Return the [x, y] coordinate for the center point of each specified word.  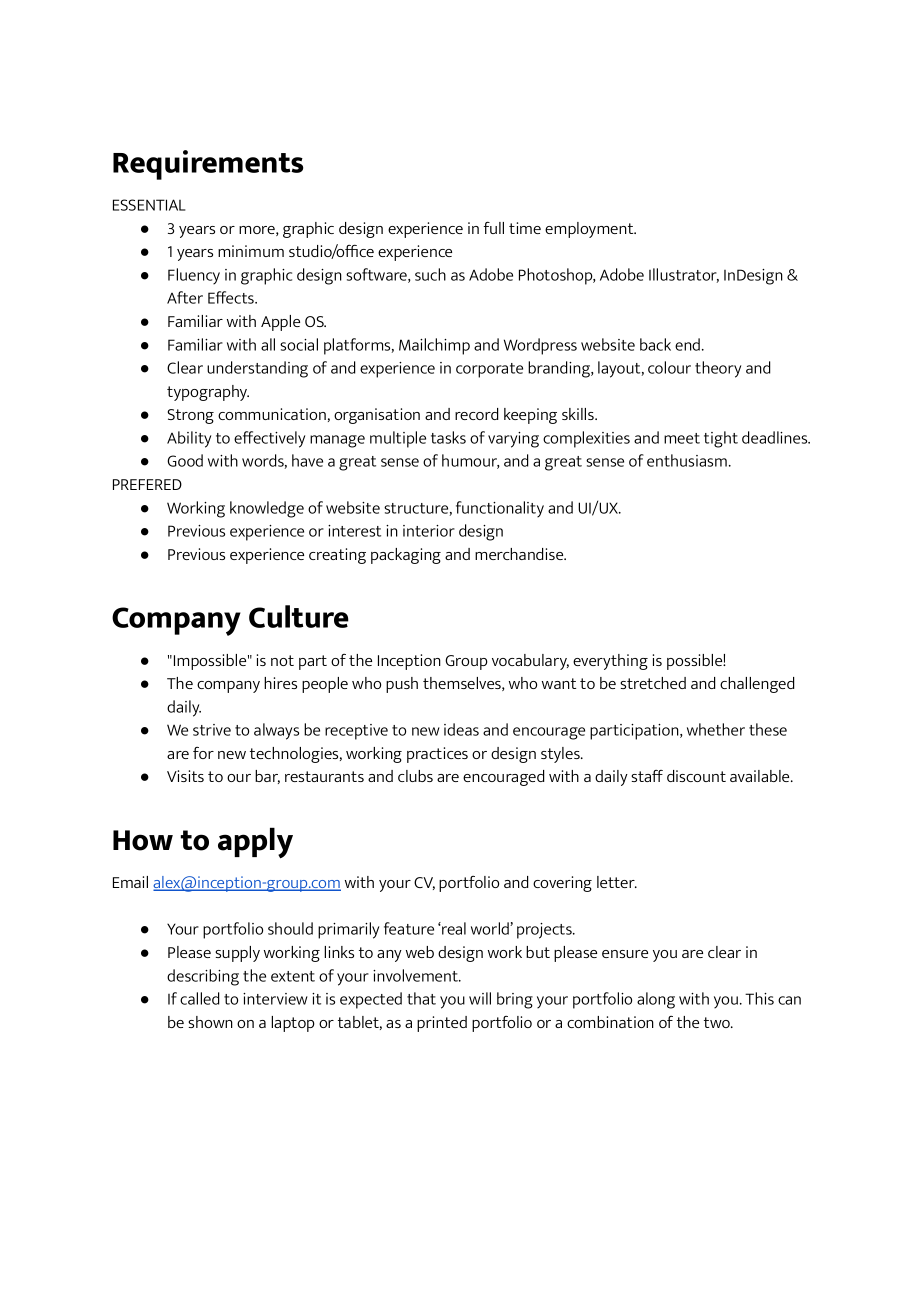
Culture [299, 616]
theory [718, 369]
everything [610, 662]
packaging [406, 556]
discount [696, 776]
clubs [415, 776]
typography [208, 393]
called [199, 998]
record [476, 414]
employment [590, 230]
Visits [185, 776]
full [494, 228]
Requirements [208, 165]
